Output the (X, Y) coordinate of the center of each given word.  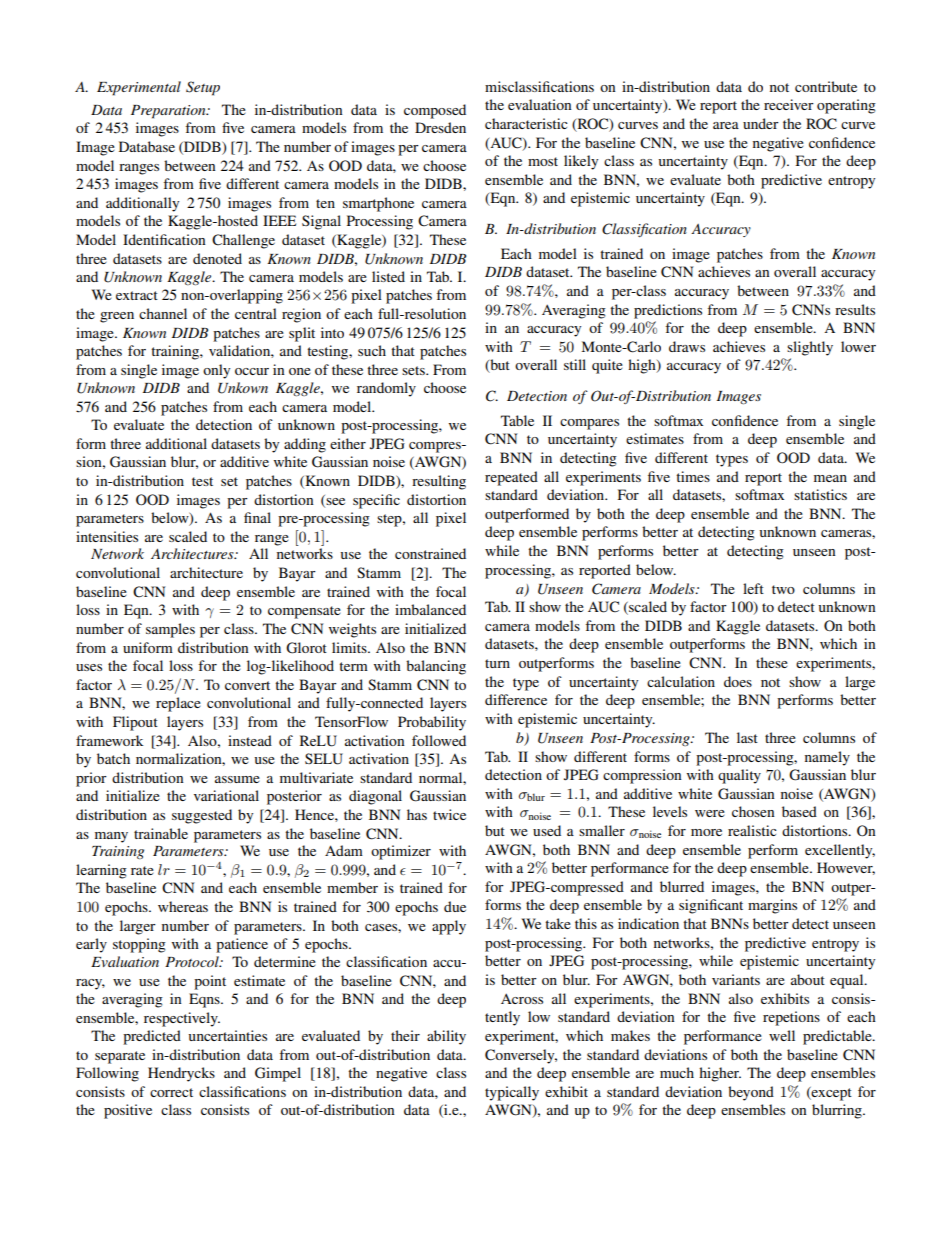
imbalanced (430, 609)
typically (512, 1093)
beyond (751, 1093)
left (753, 588)
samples (170, 630)
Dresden (440, 127)
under (761, 123)
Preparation (169, 112)
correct (171, 1092)
